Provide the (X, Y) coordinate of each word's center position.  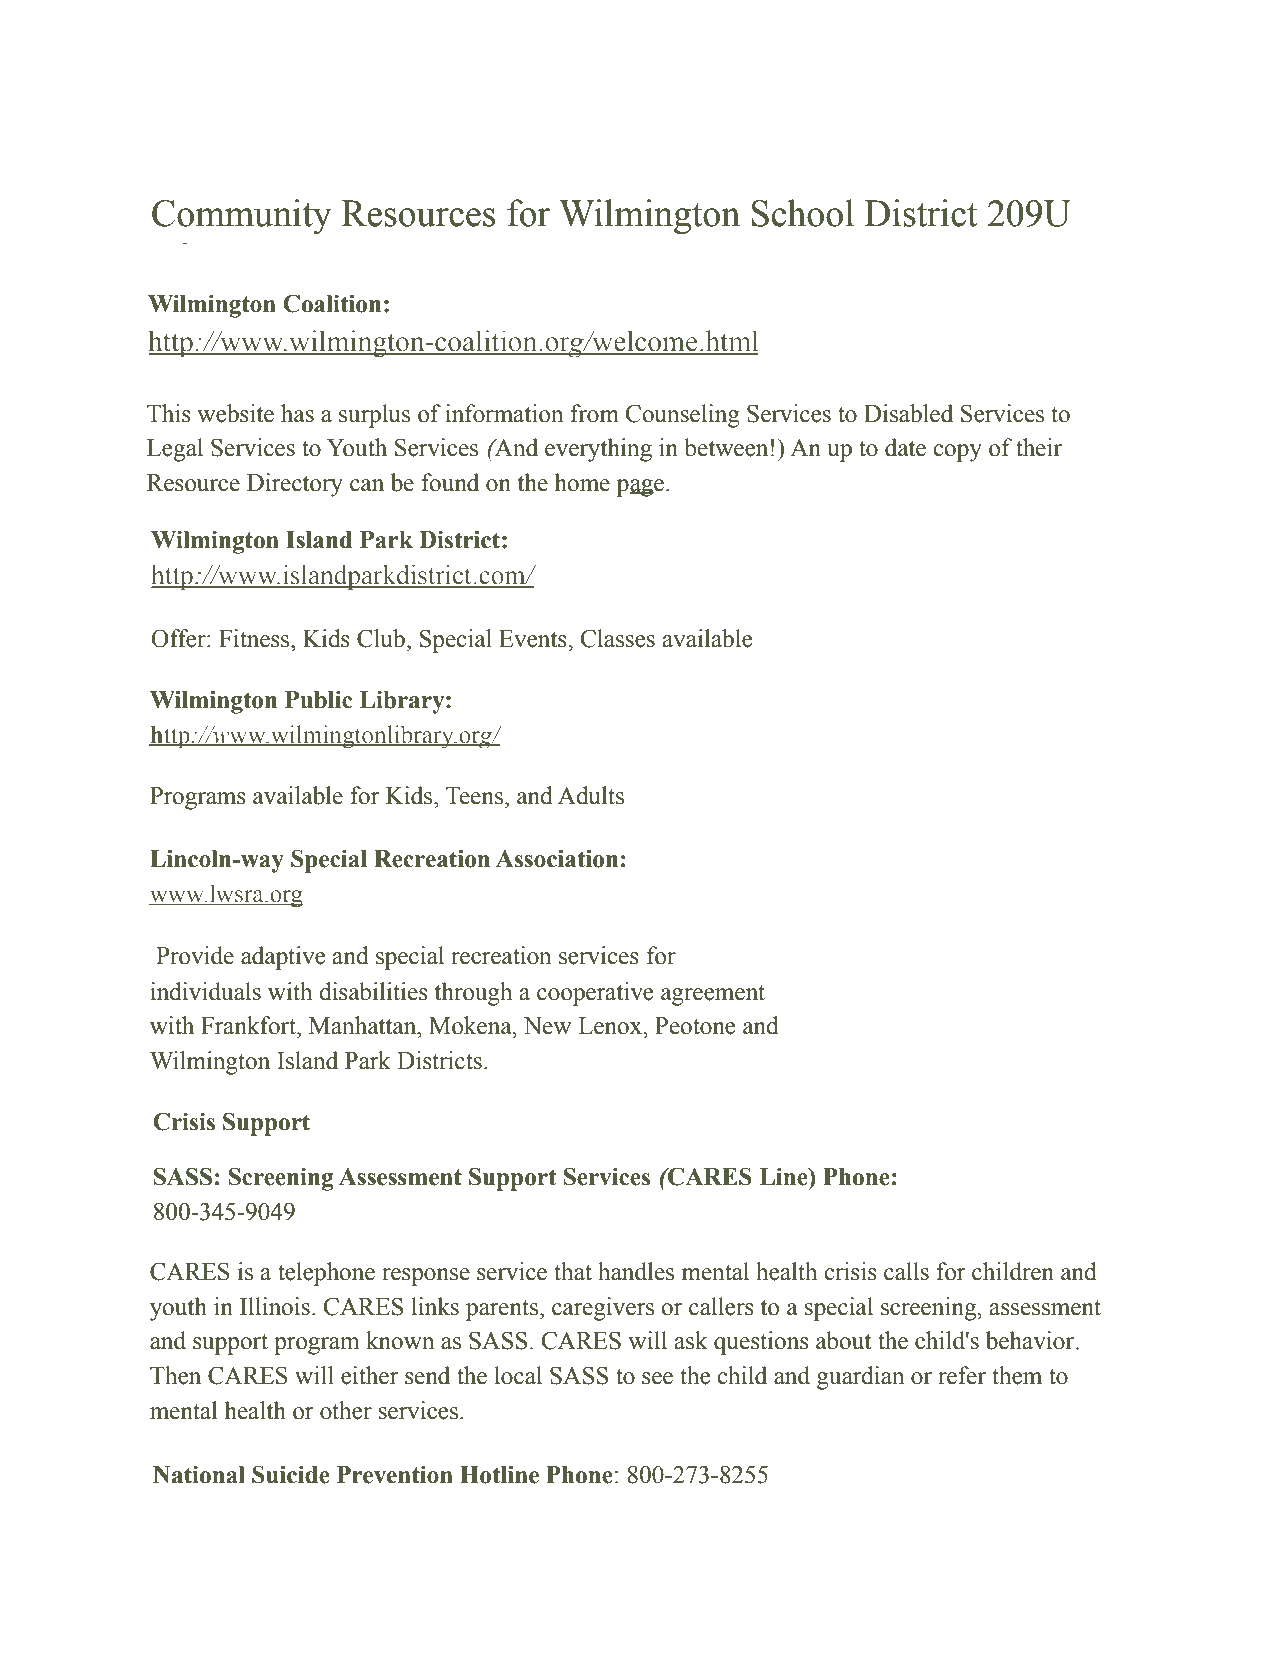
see (657, 1378)
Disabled (908, 413)
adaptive (283, 958)
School (803, 213)
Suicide (291, 1474)
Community (242, 217)
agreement (713, 995)
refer (962, 1375)
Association (557, 858)
